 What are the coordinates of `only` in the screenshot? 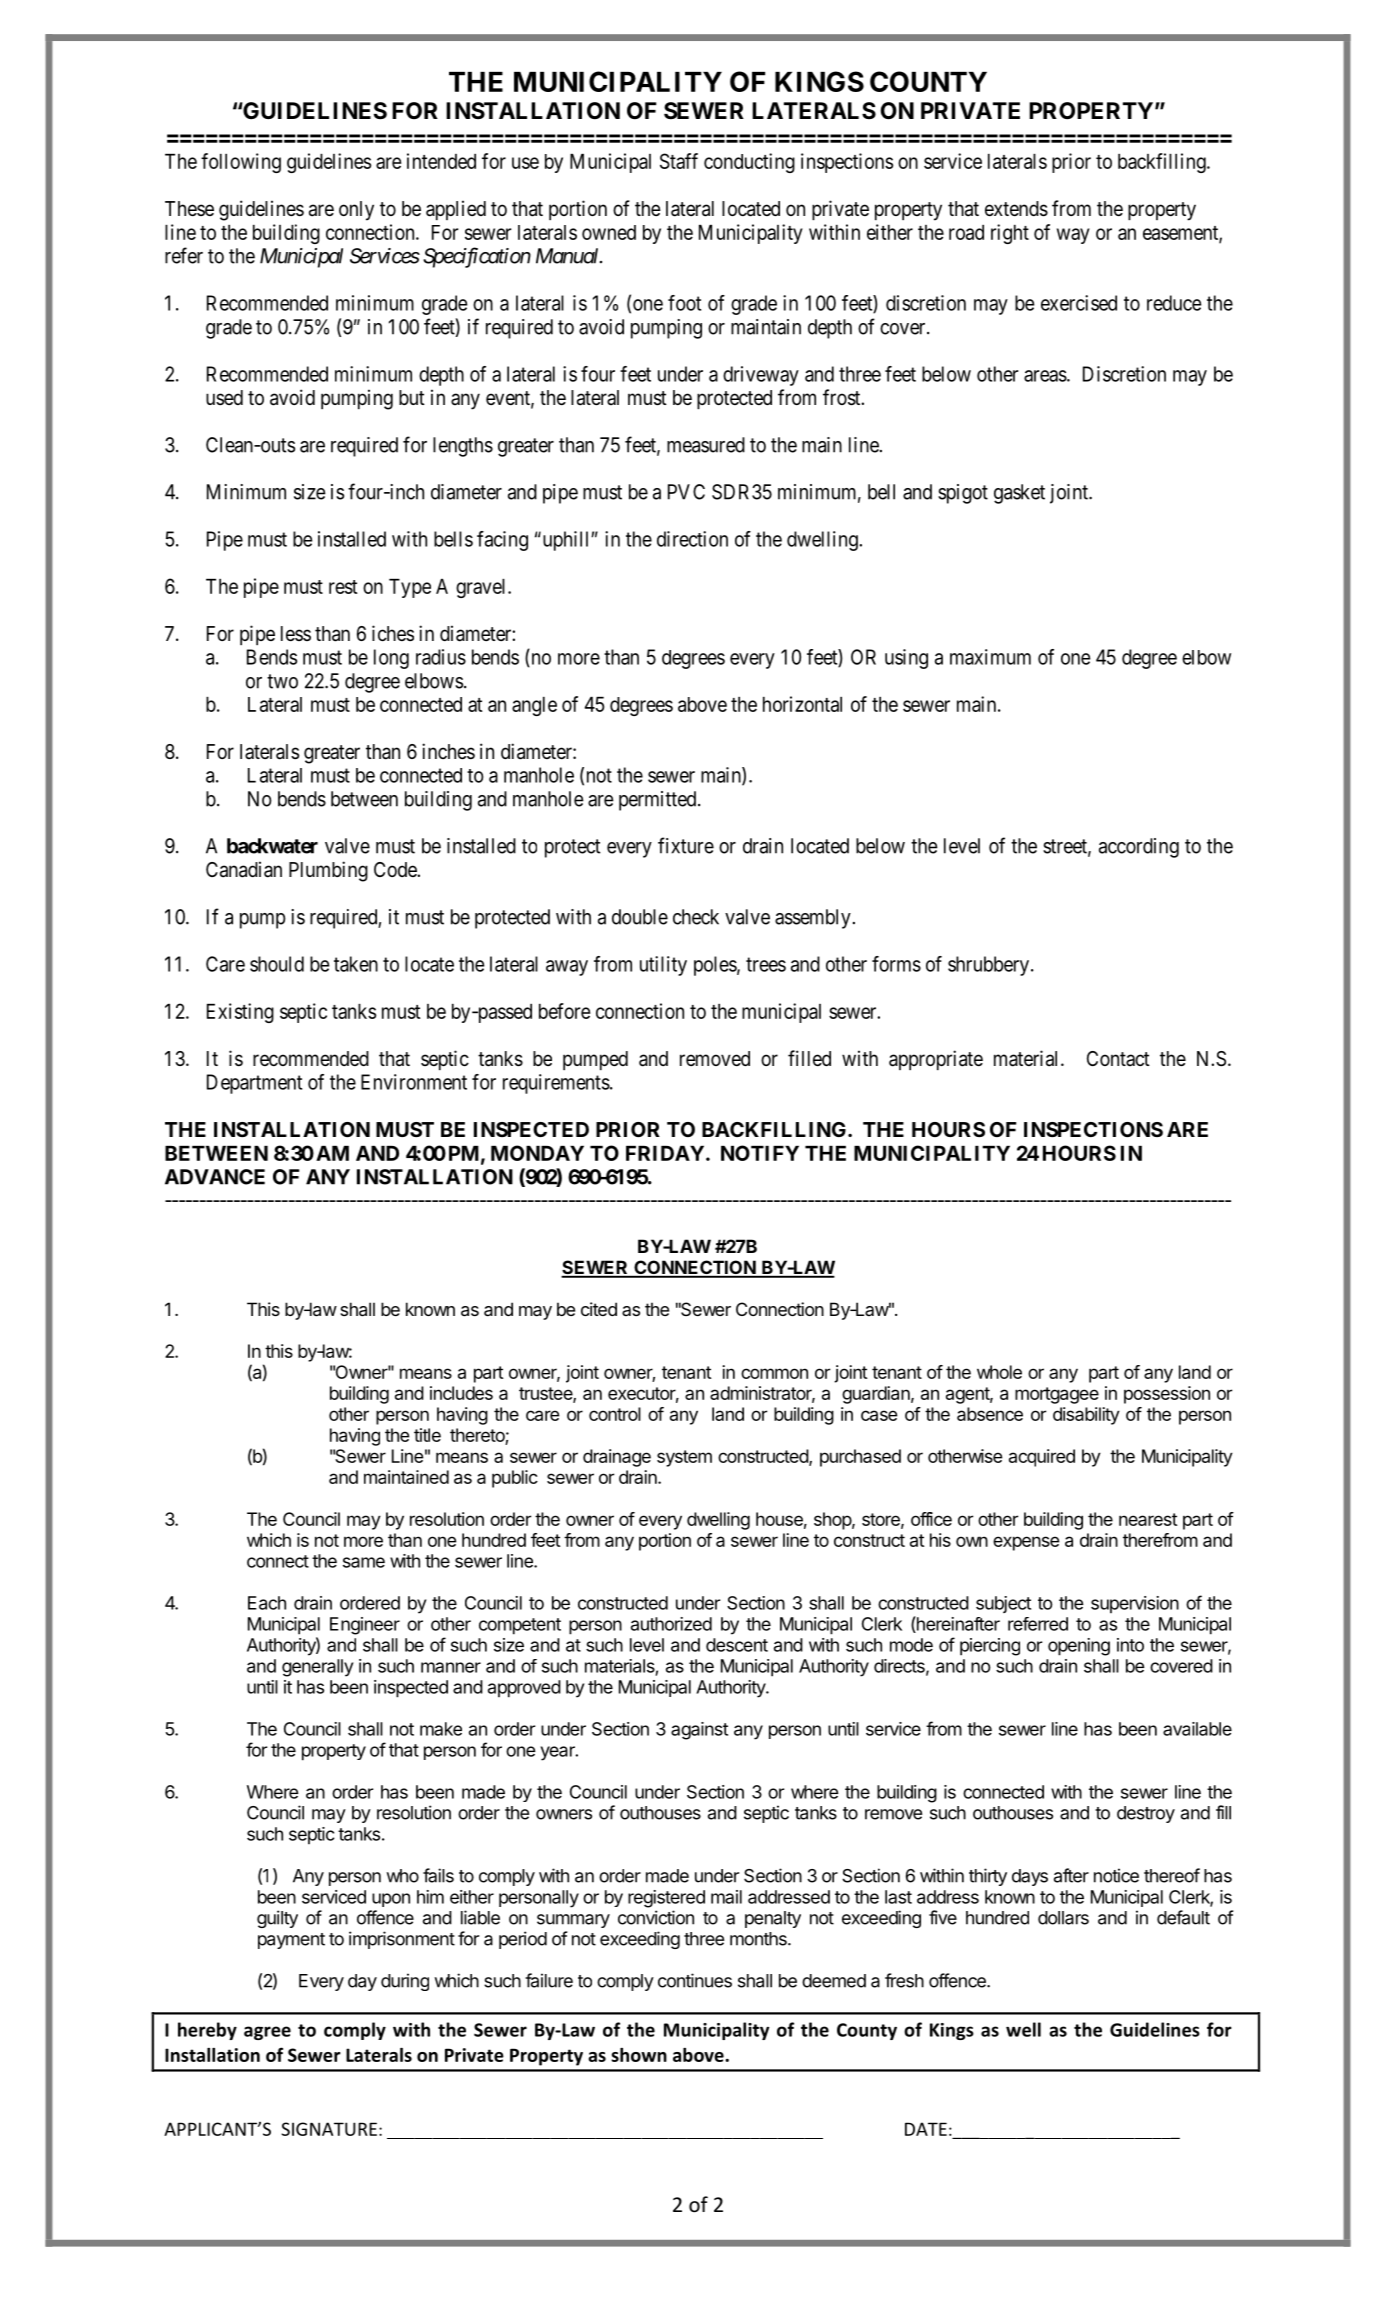 It's located at (356, 211).
